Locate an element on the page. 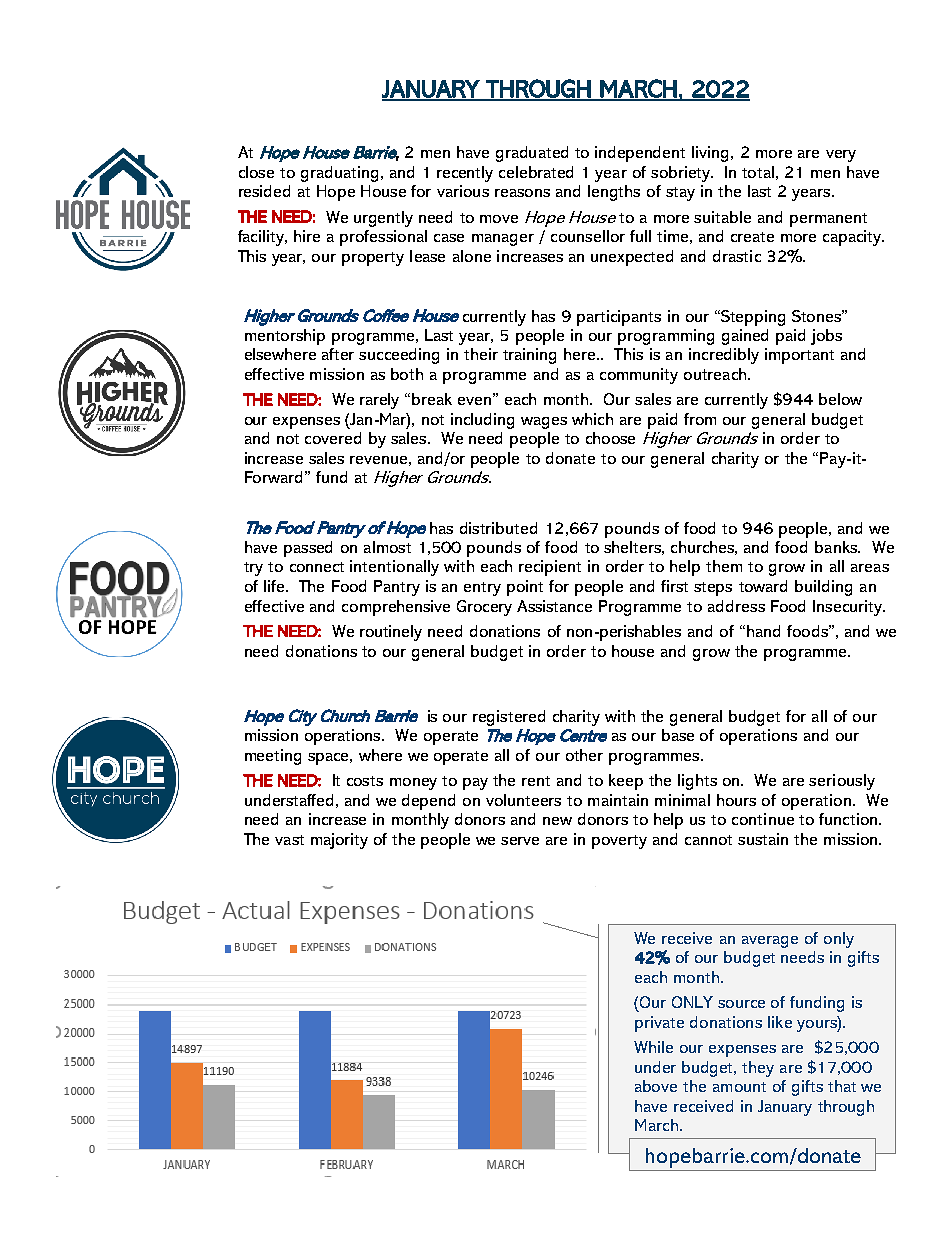 The image size is (952, 1233). graduating is located at coordinates (339, 174).
